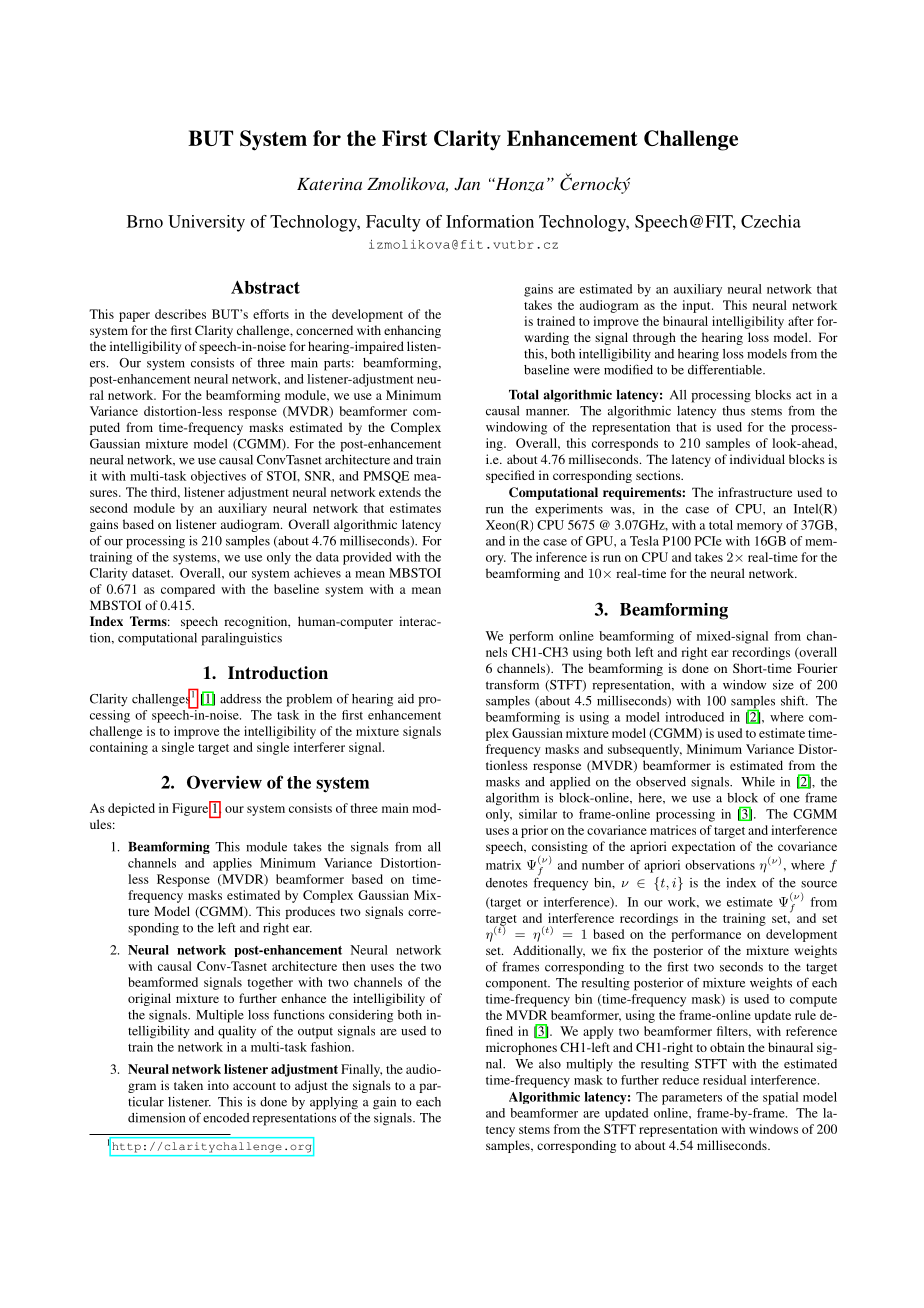  What do you see at coordinates (771, 221) in the screenshot?
I see `Czechia` at bounding box center [771, 221].
